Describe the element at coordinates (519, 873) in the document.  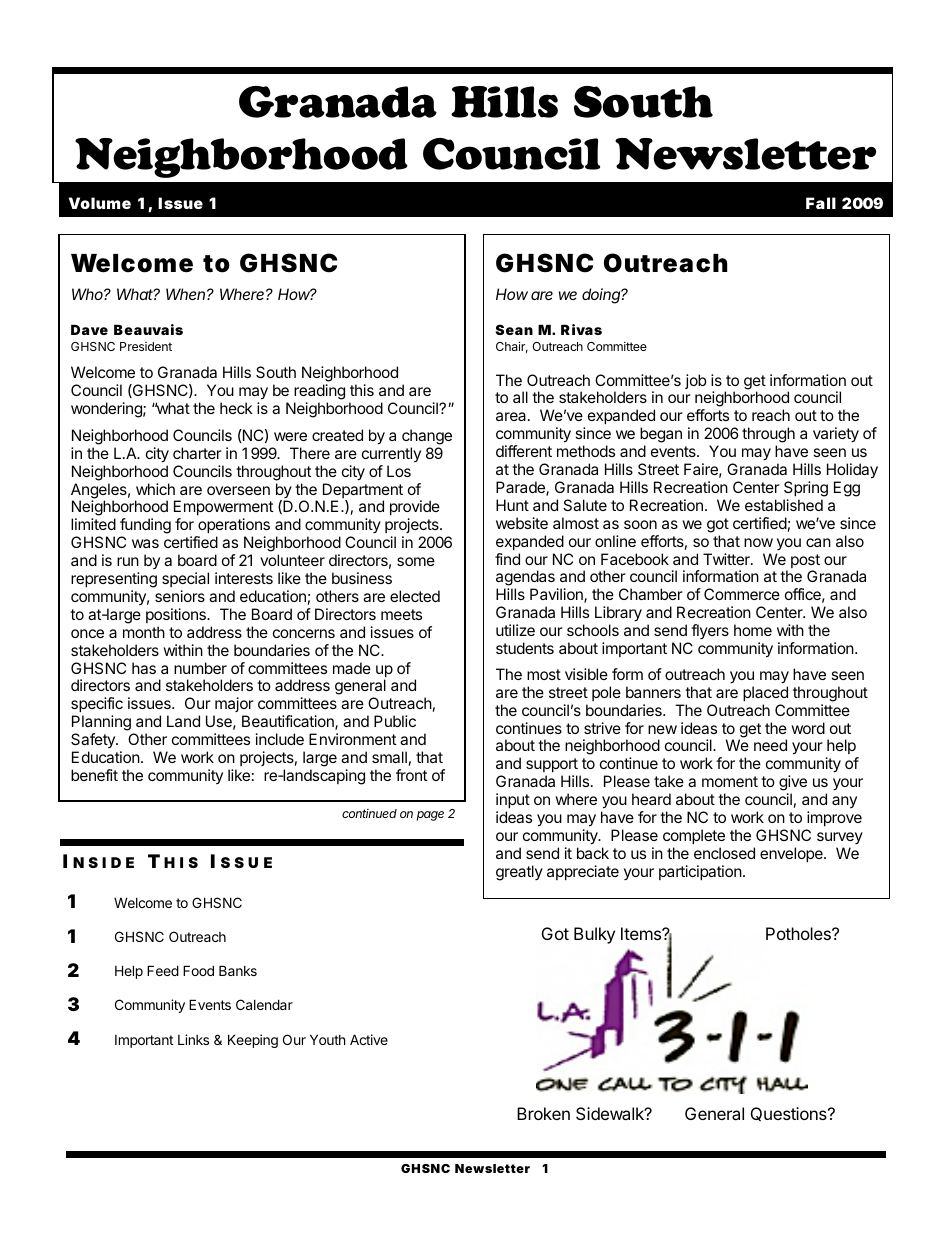
I see `greatly` at that location.
